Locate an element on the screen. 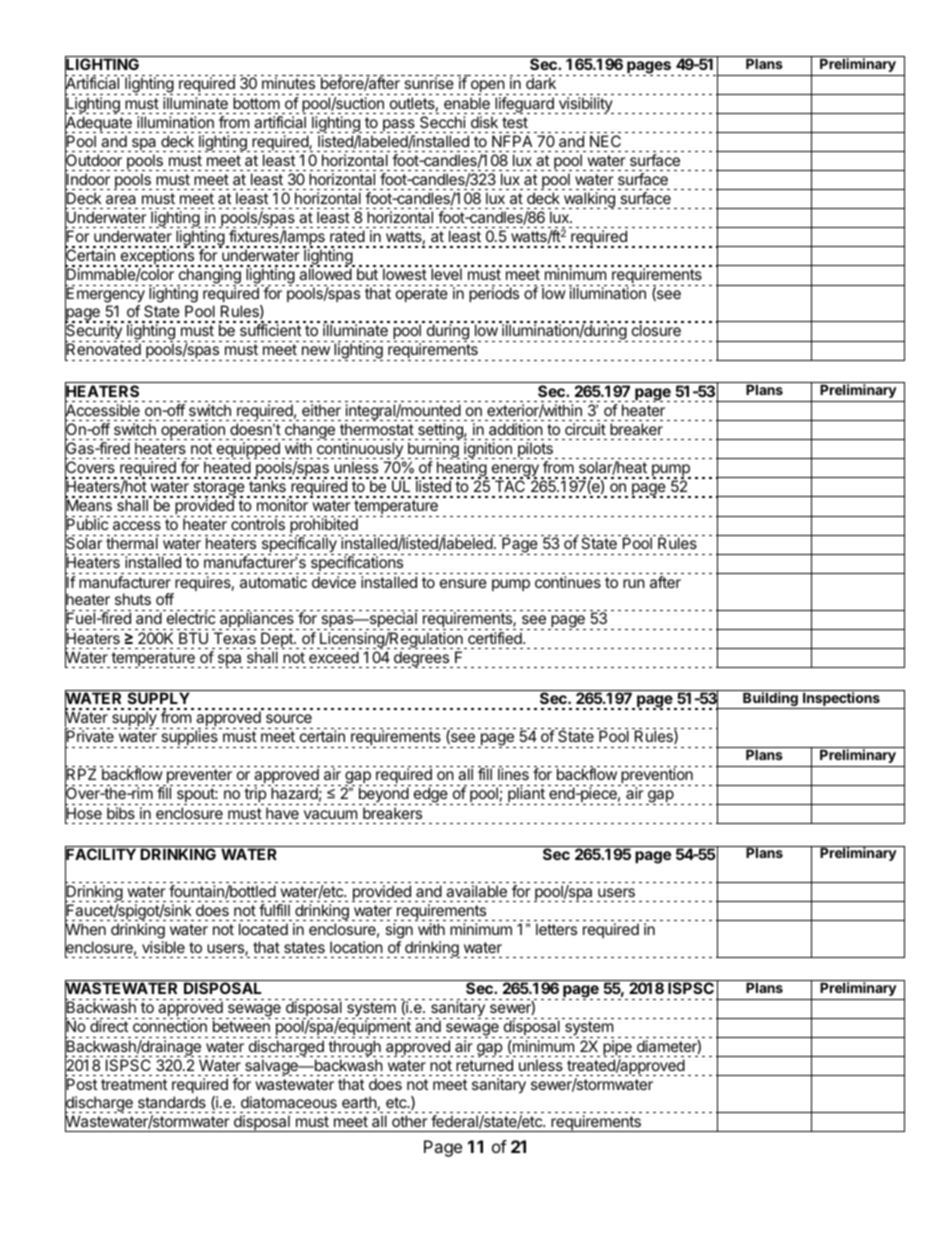 This screenshot has width=952, height=1233. enable is located at coordinates (467, 103).
